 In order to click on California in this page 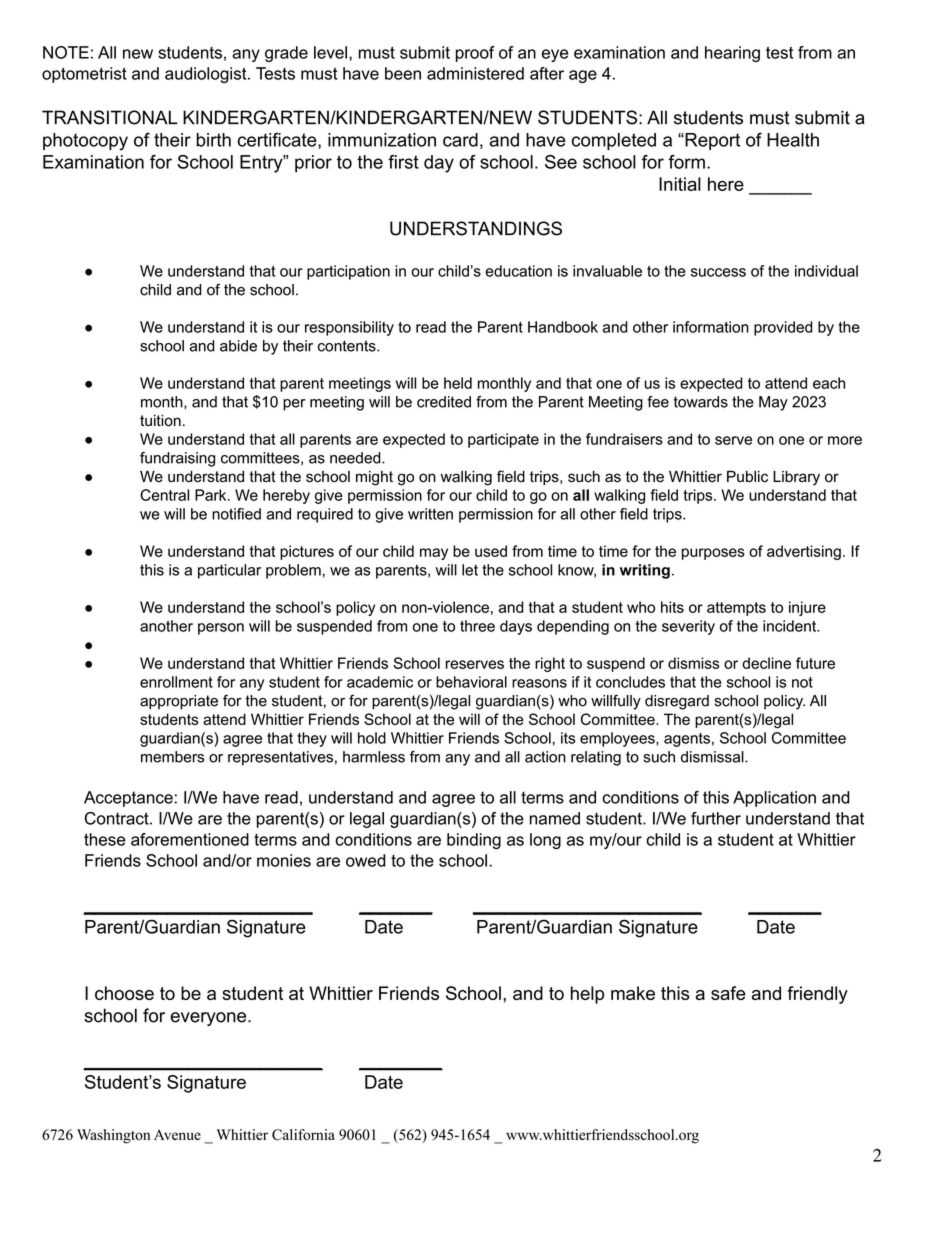, I will do `click(303, 1135)`.
